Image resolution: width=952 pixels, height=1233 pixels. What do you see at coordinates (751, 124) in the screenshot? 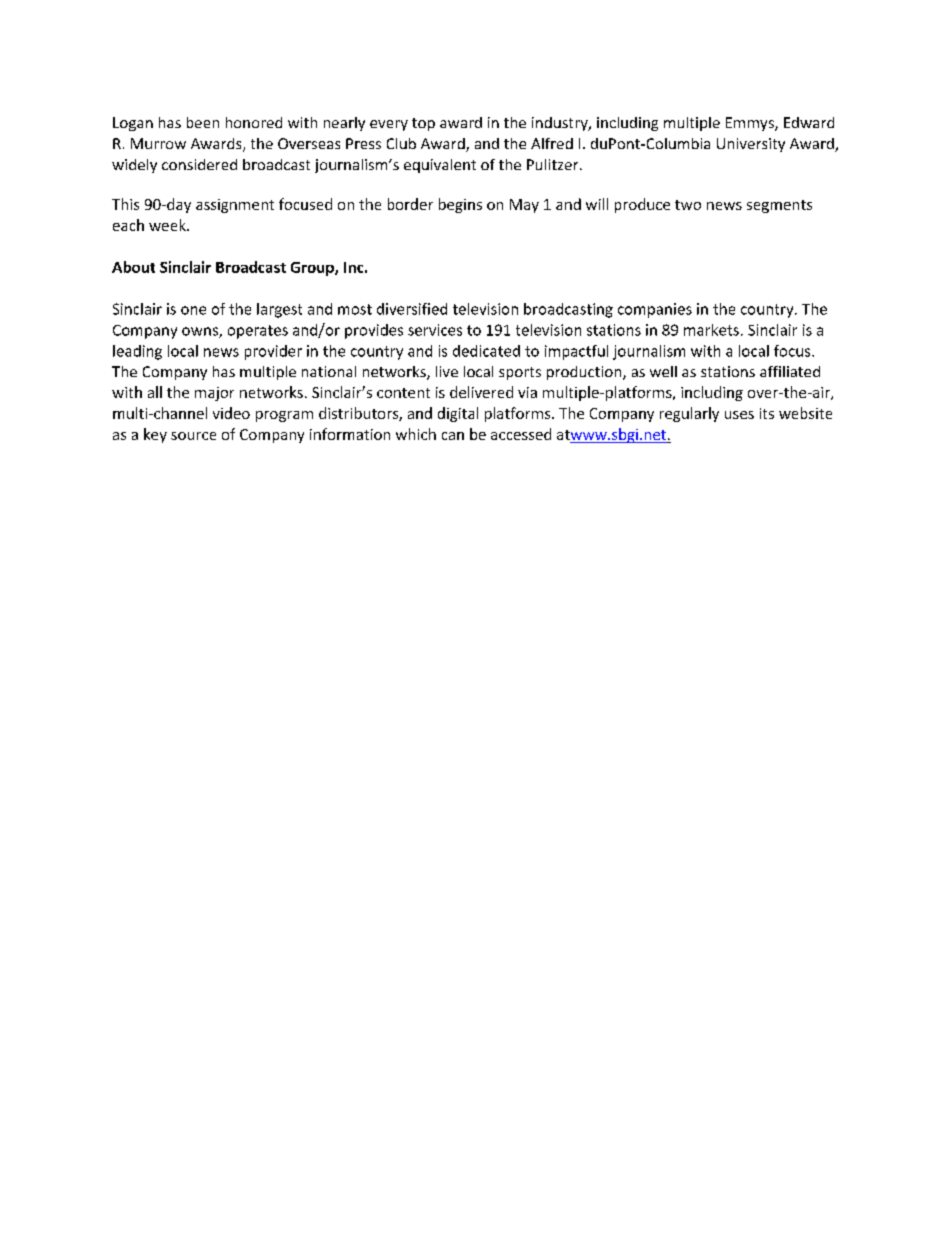
I see `Emmys` at bounding box center [751, 124].
